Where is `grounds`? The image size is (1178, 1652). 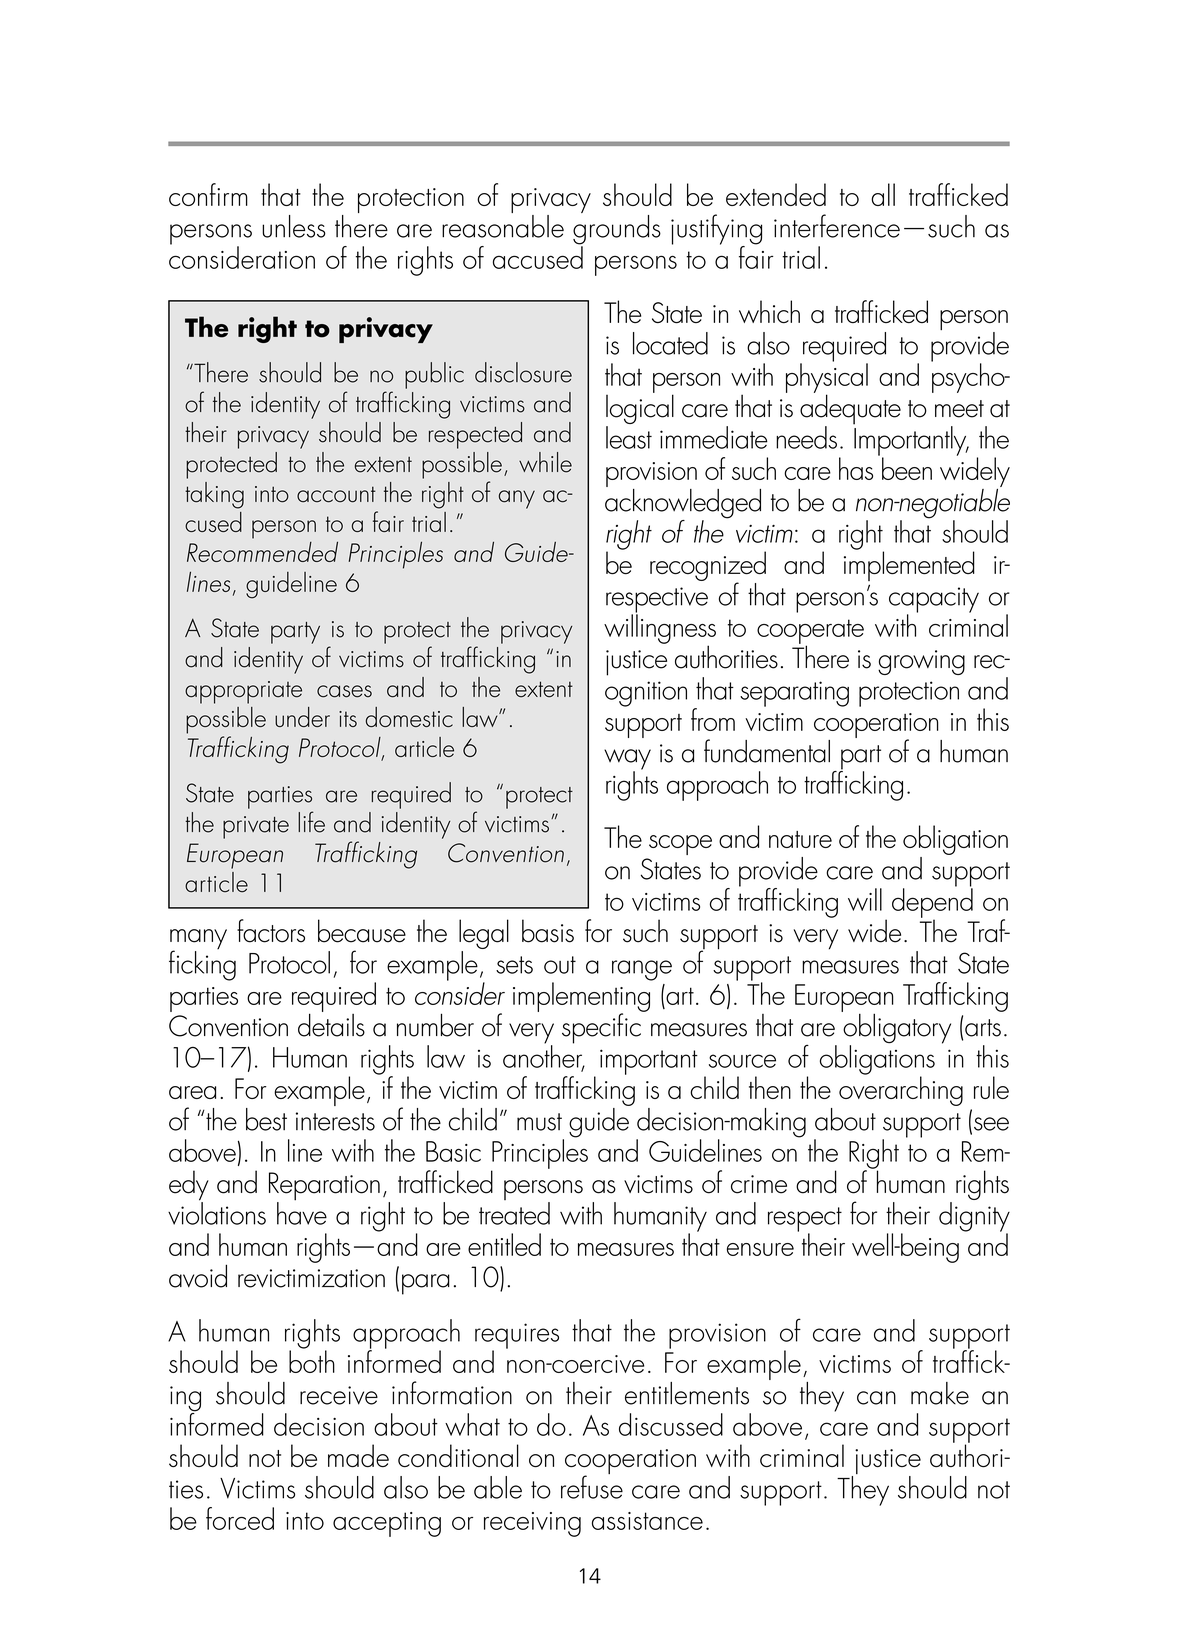 grounds is located at coordinates (617, 229).
